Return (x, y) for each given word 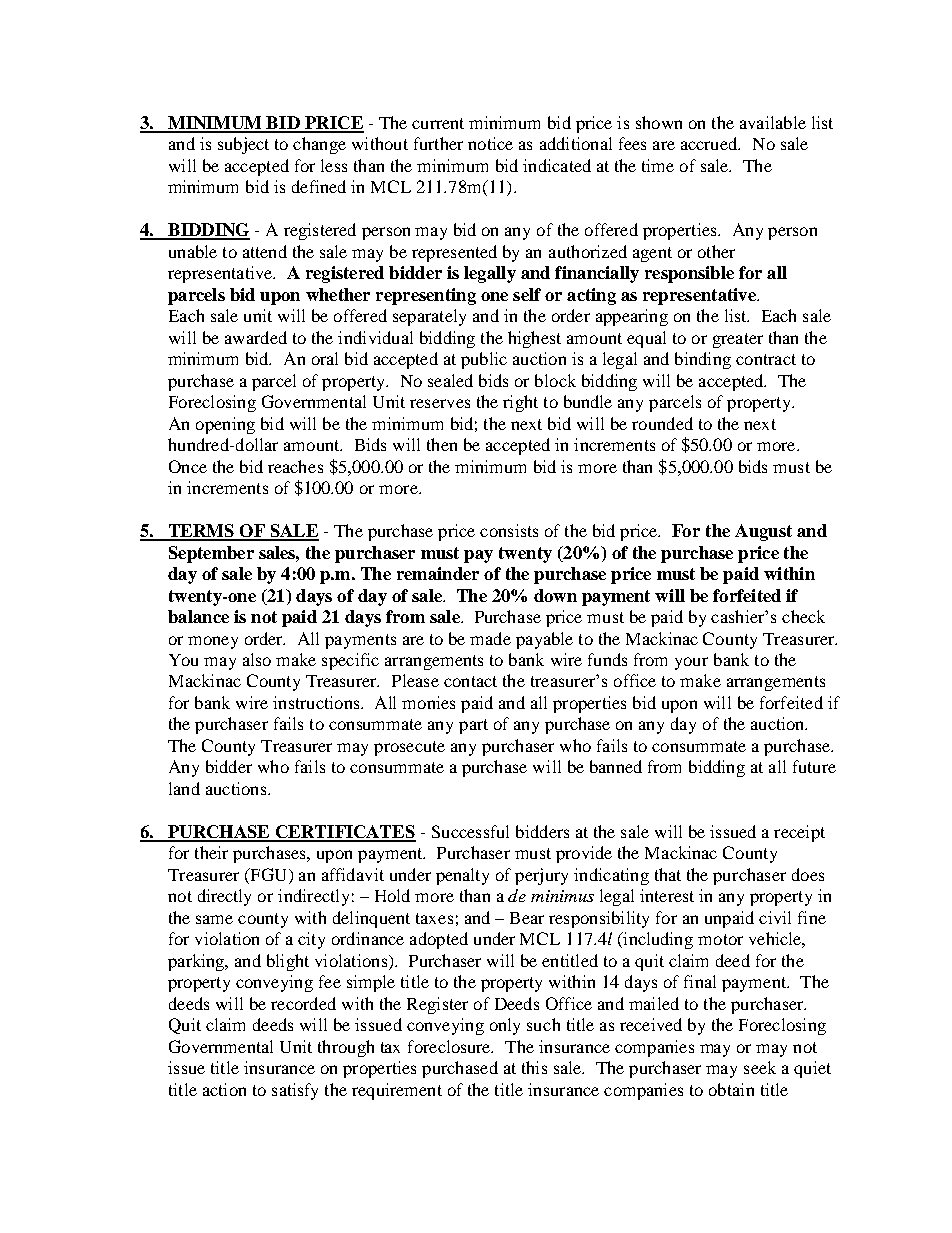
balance (198, 616)
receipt (799, 833)
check (803, 616)
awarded (256, 337)
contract (766, 359)
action (224, 1089)
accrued (710, 143)
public (484, 360)
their (211, 852)
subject (243, 145)
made (490, 638)
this (534, 1067)
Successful (470, 831)
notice (490, 143)
